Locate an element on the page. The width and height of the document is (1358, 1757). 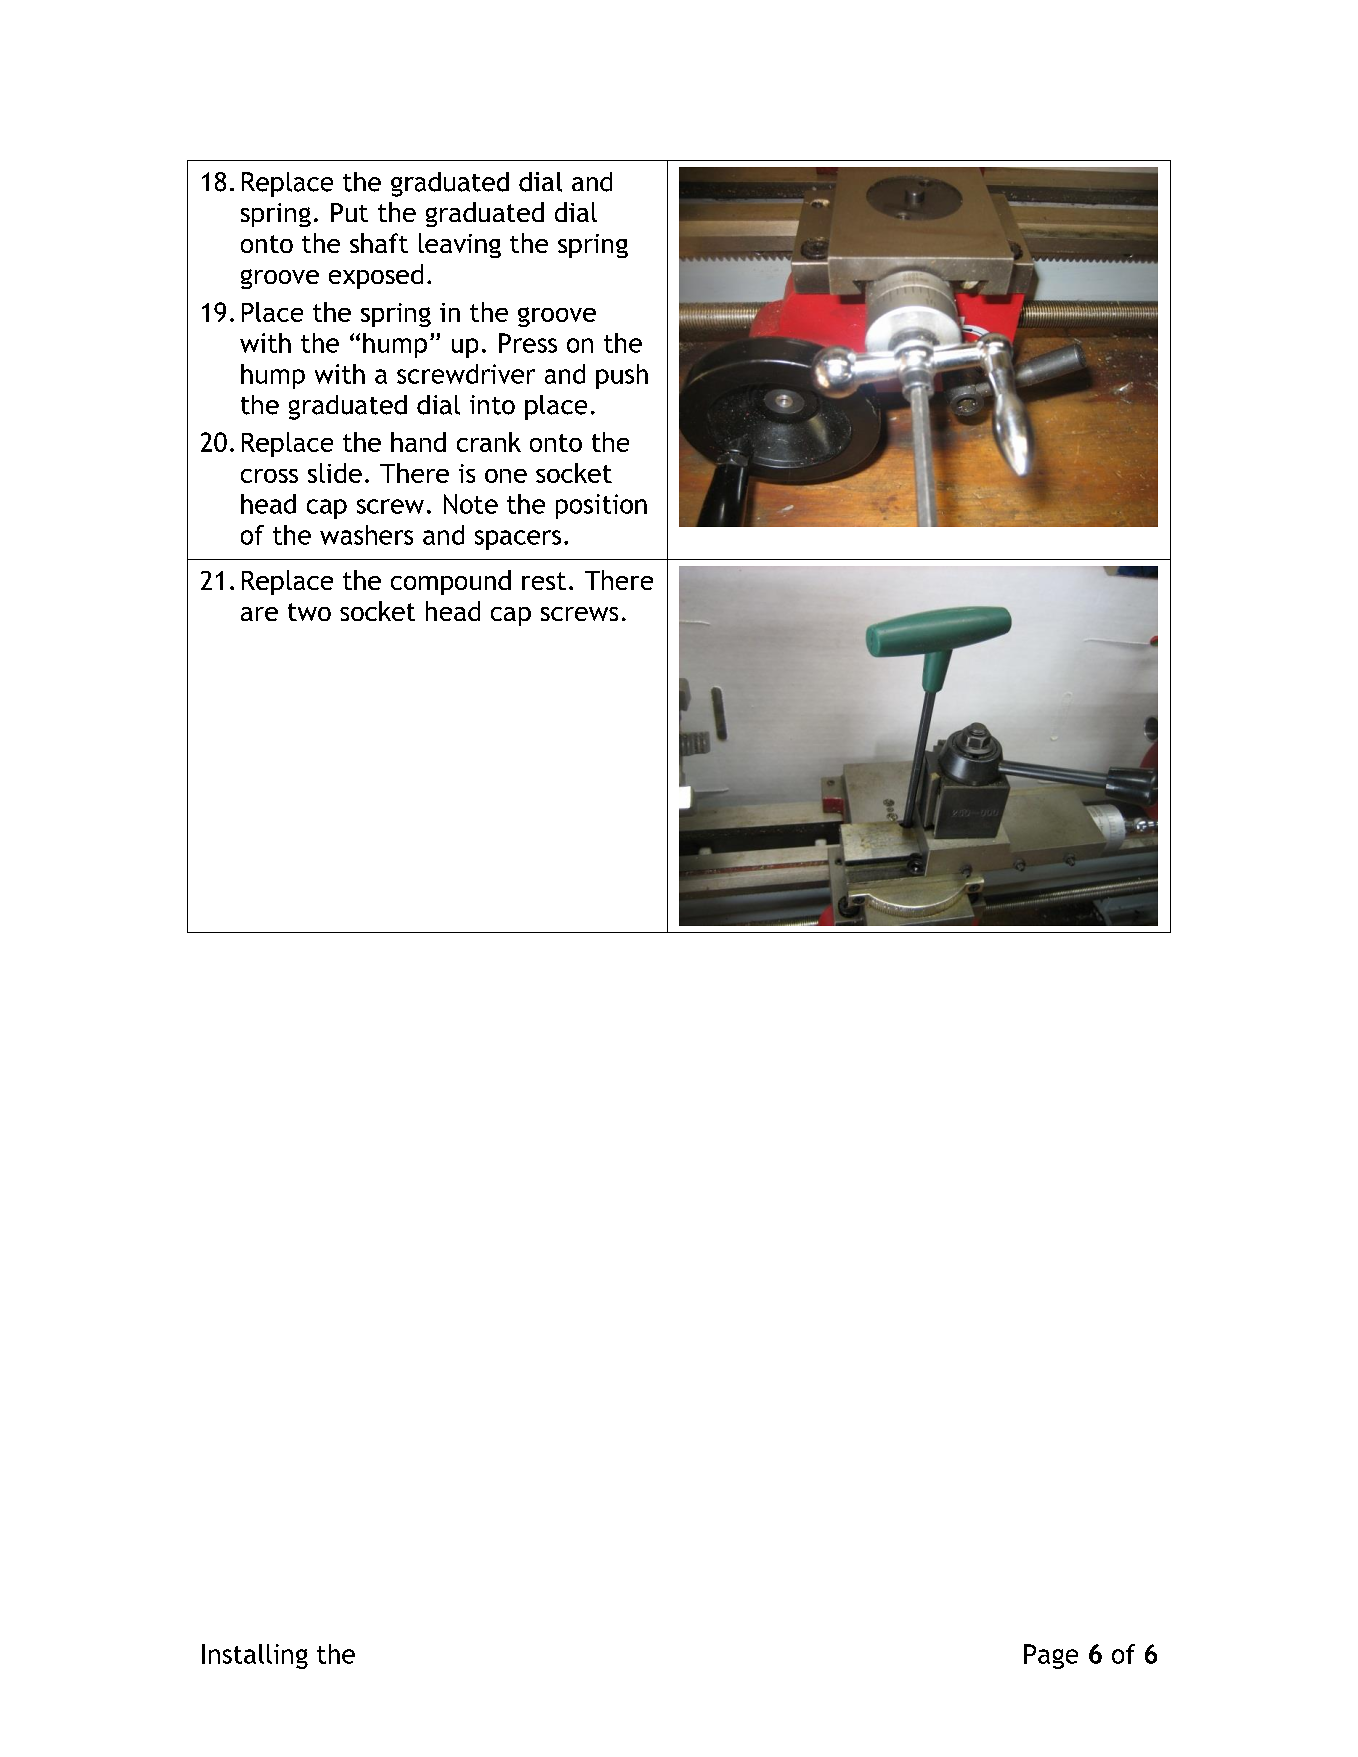
Page is located at coordinates (1051, 1656).
